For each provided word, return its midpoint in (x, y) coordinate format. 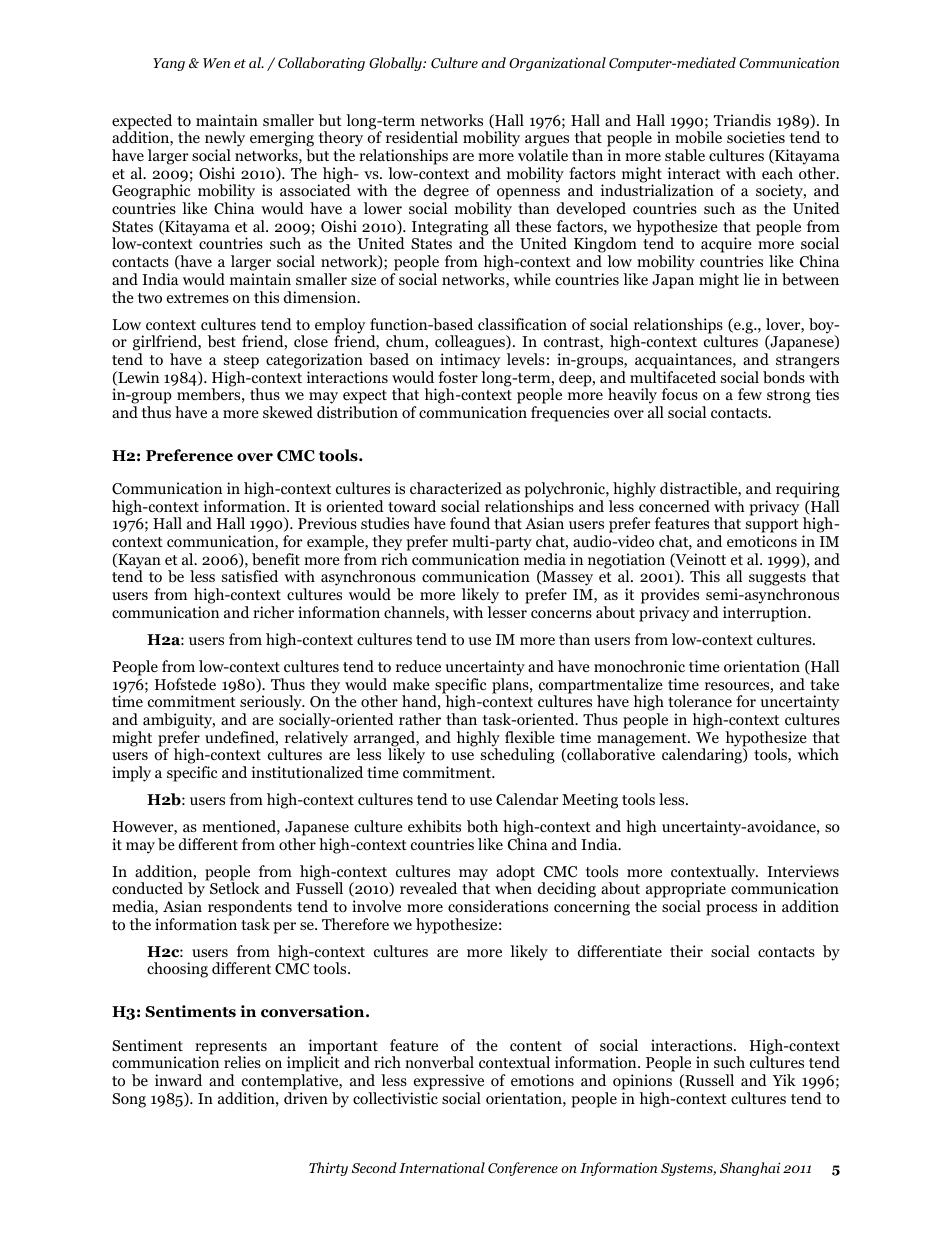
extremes (198, 298)
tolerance (700, 701)
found (470, 523)
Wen (216, 63)
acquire (726, 246)
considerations (498, 906)
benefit (276, 559)
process (731, 910)
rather (420, 719)
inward (178, 1080)
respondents (250, 908)
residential (422, 137)
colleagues (471, 344)
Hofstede (185, 684)
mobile (698, 137)
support (772, 527)
